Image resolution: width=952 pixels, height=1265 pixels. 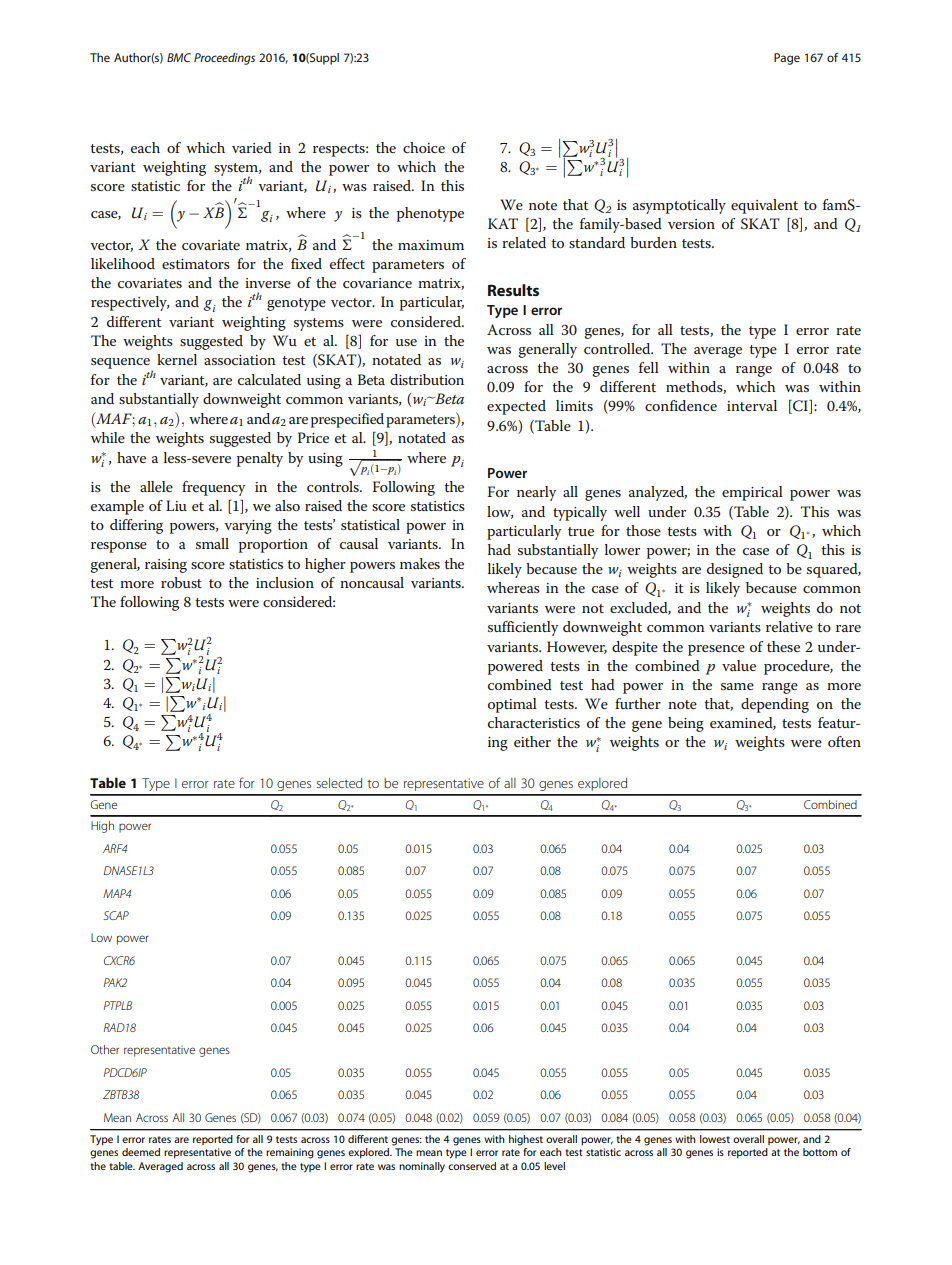 What do you see at coordinates (536, 493) in the image?
I see `nearly` at bounding box center [536, 493].
